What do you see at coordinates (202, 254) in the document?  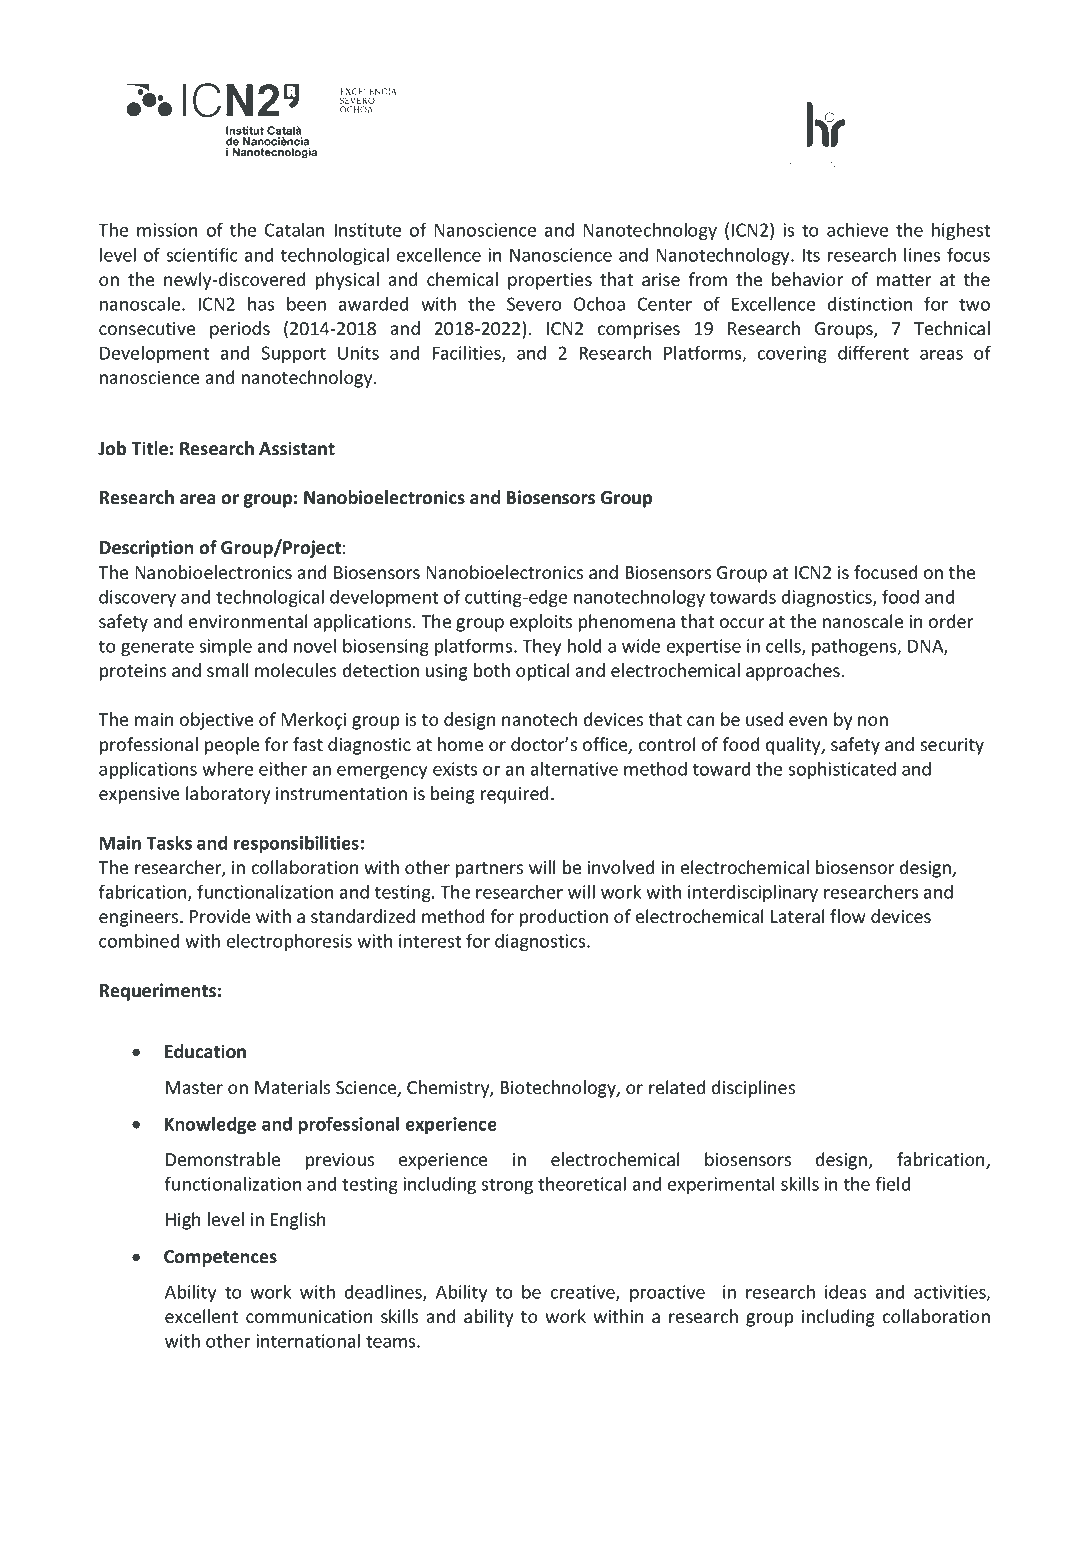 I see `scientific` at bounding box center [202, 254].
